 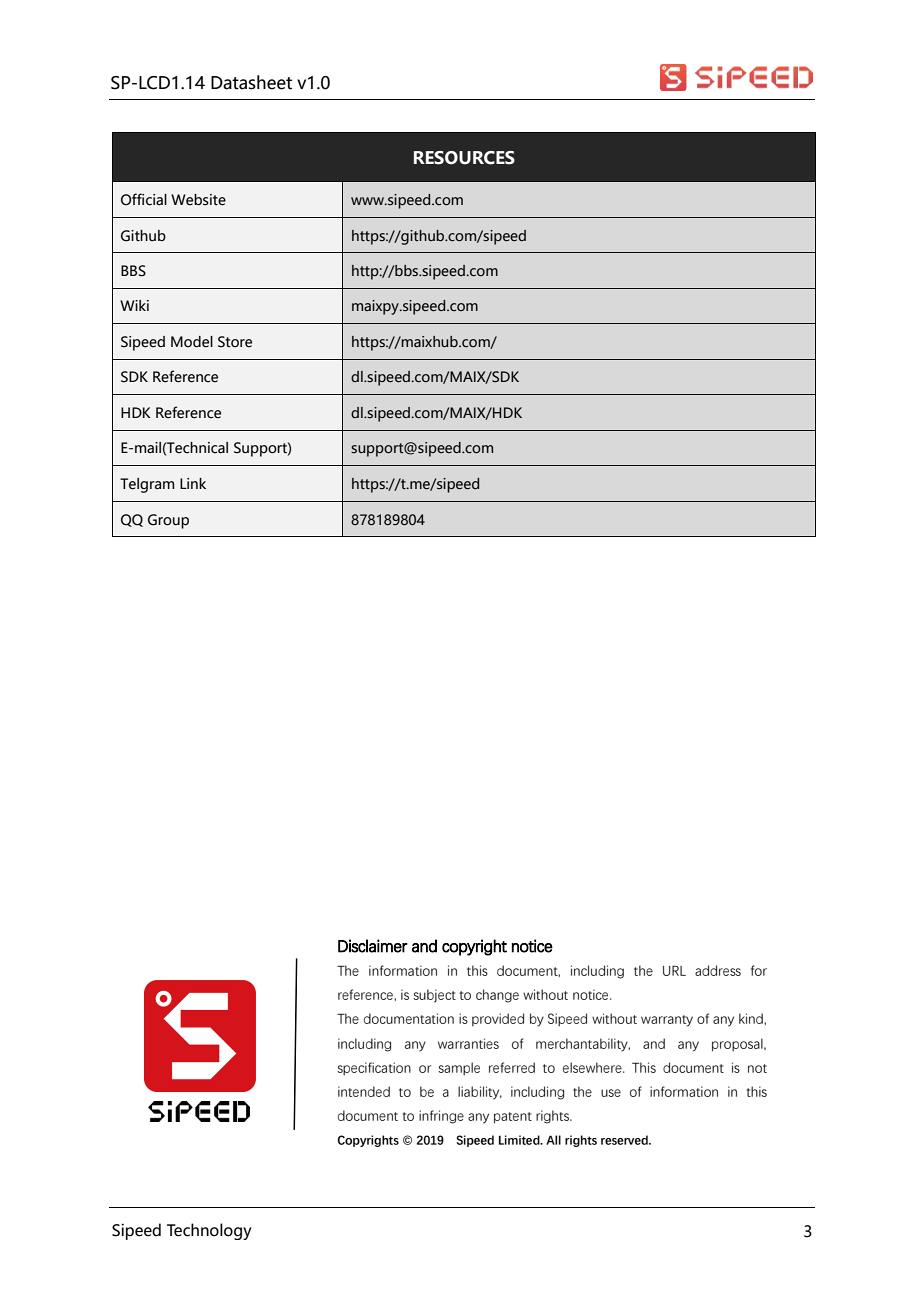 What do you see at coordinates (464, 158) in the page?
I see `RESOURCES` at bounding box center [464, 158].
